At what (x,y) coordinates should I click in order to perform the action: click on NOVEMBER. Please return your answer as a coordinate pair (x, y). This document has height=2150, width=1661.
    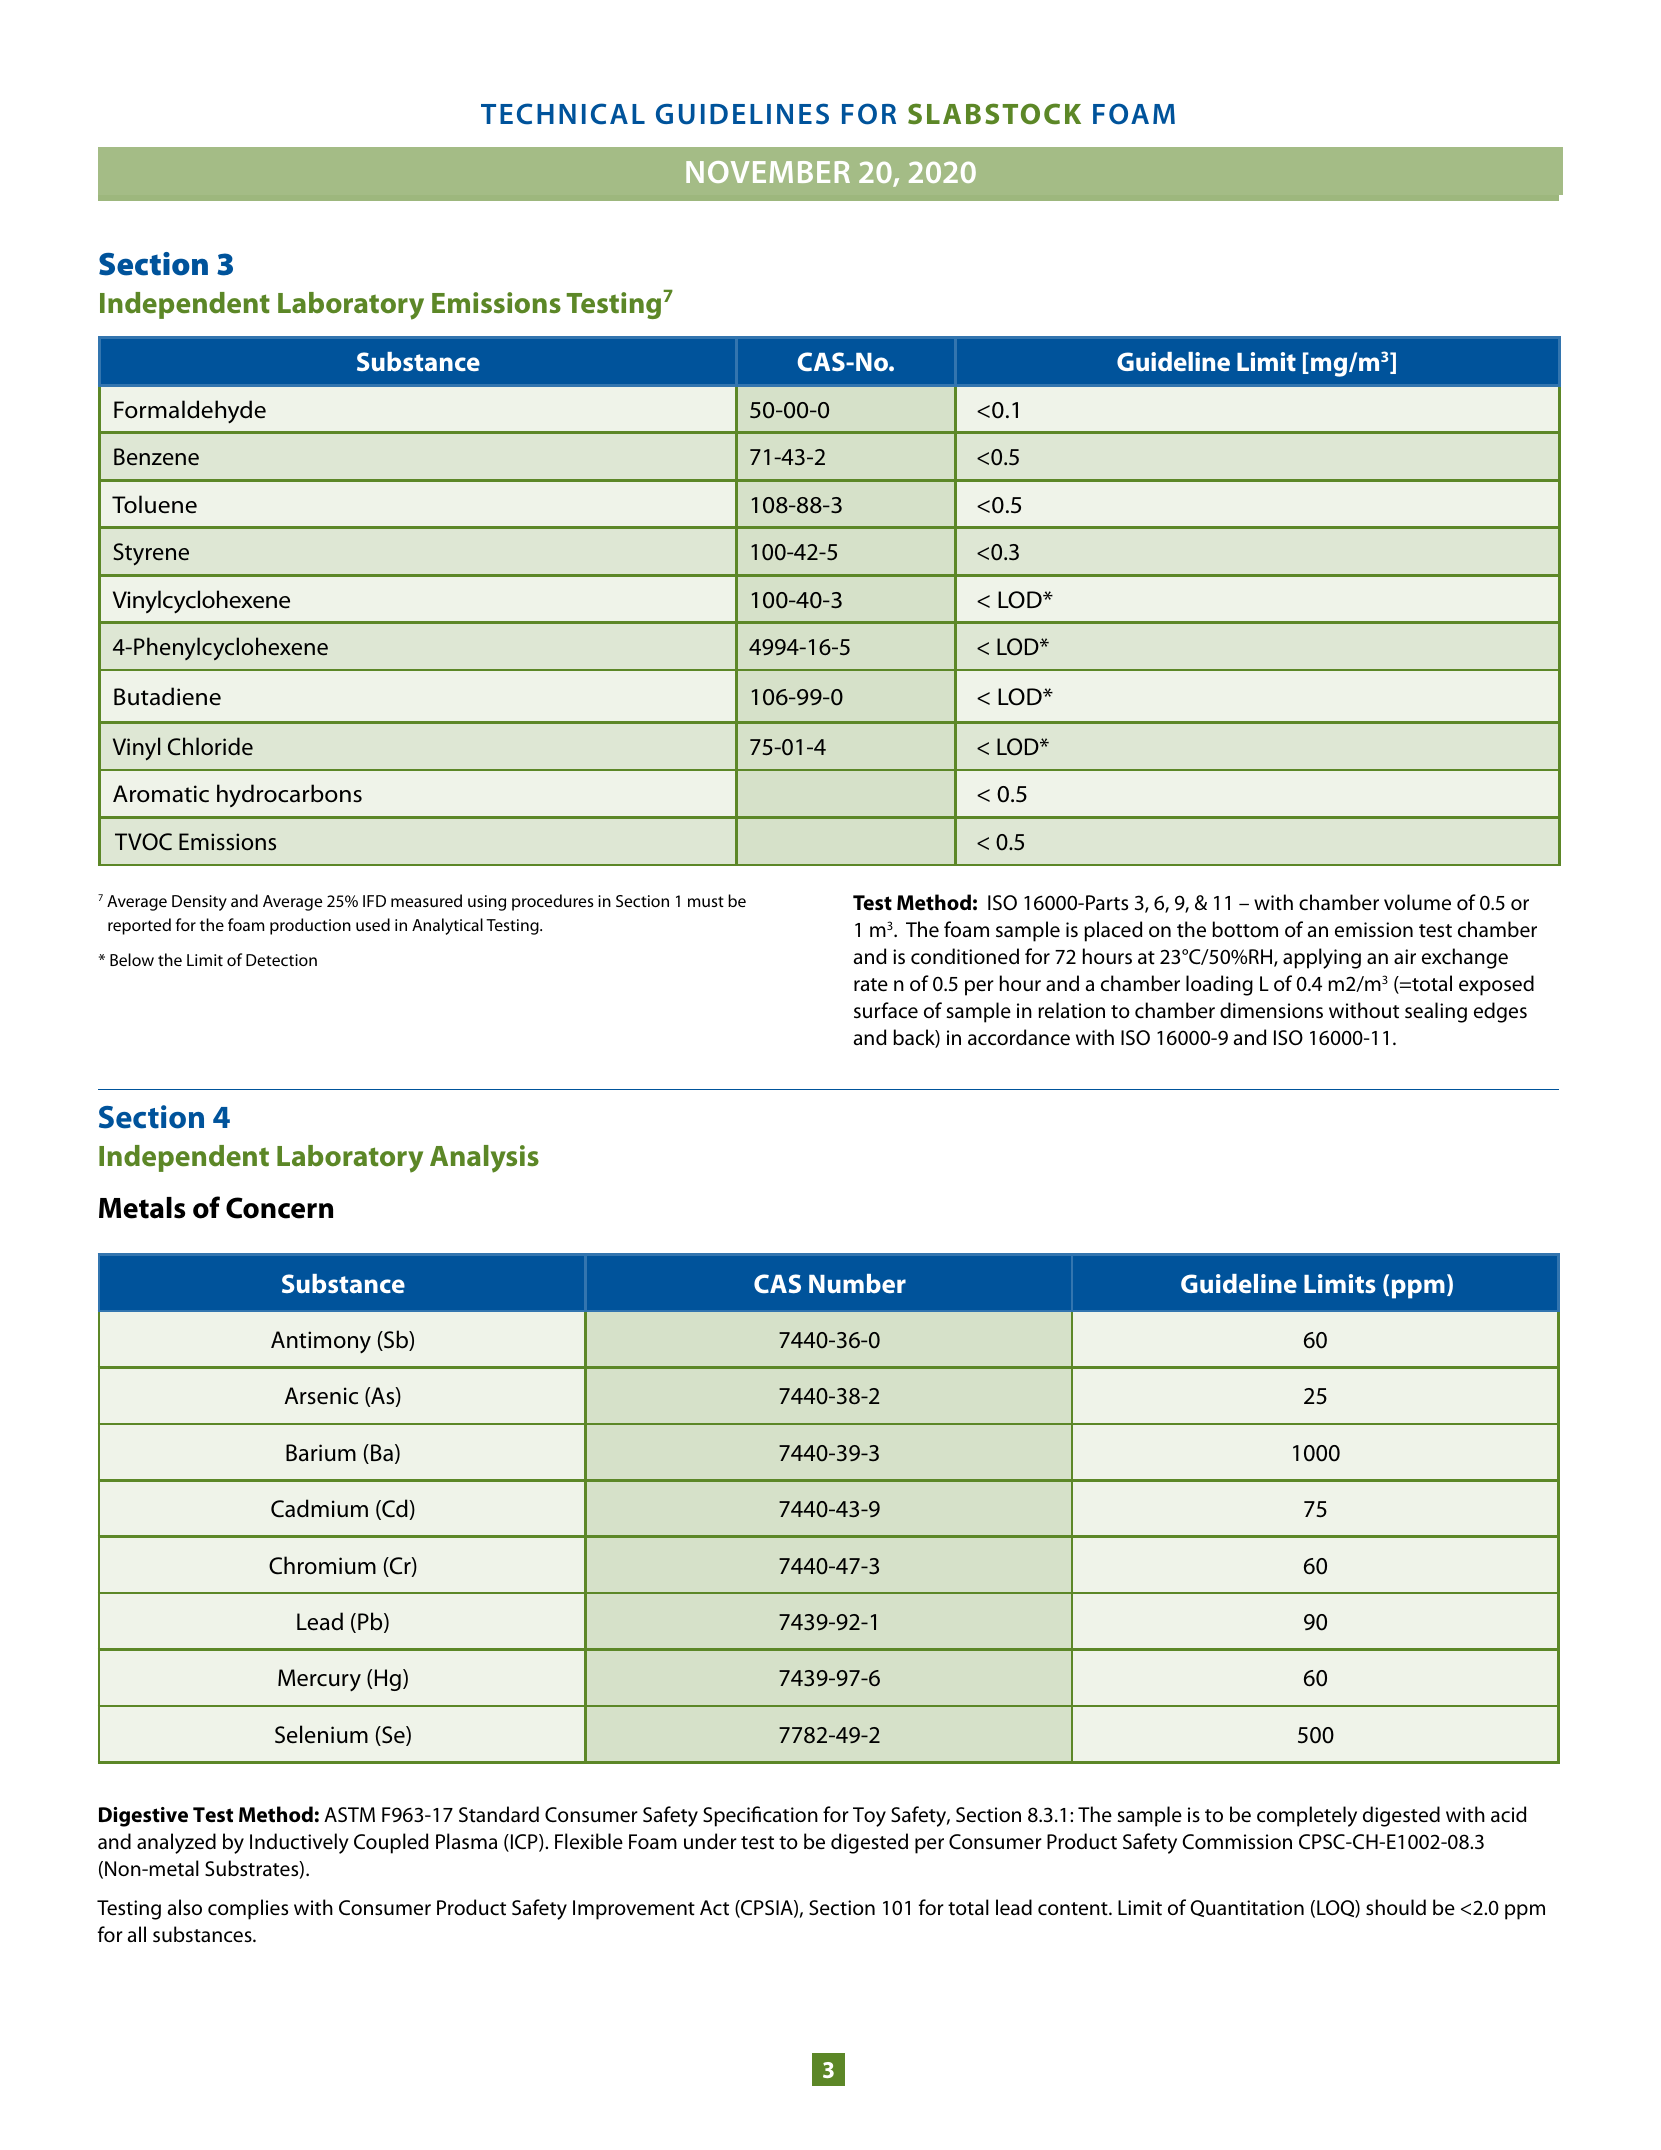
    Looking at the image, I should click on (768, 172).
